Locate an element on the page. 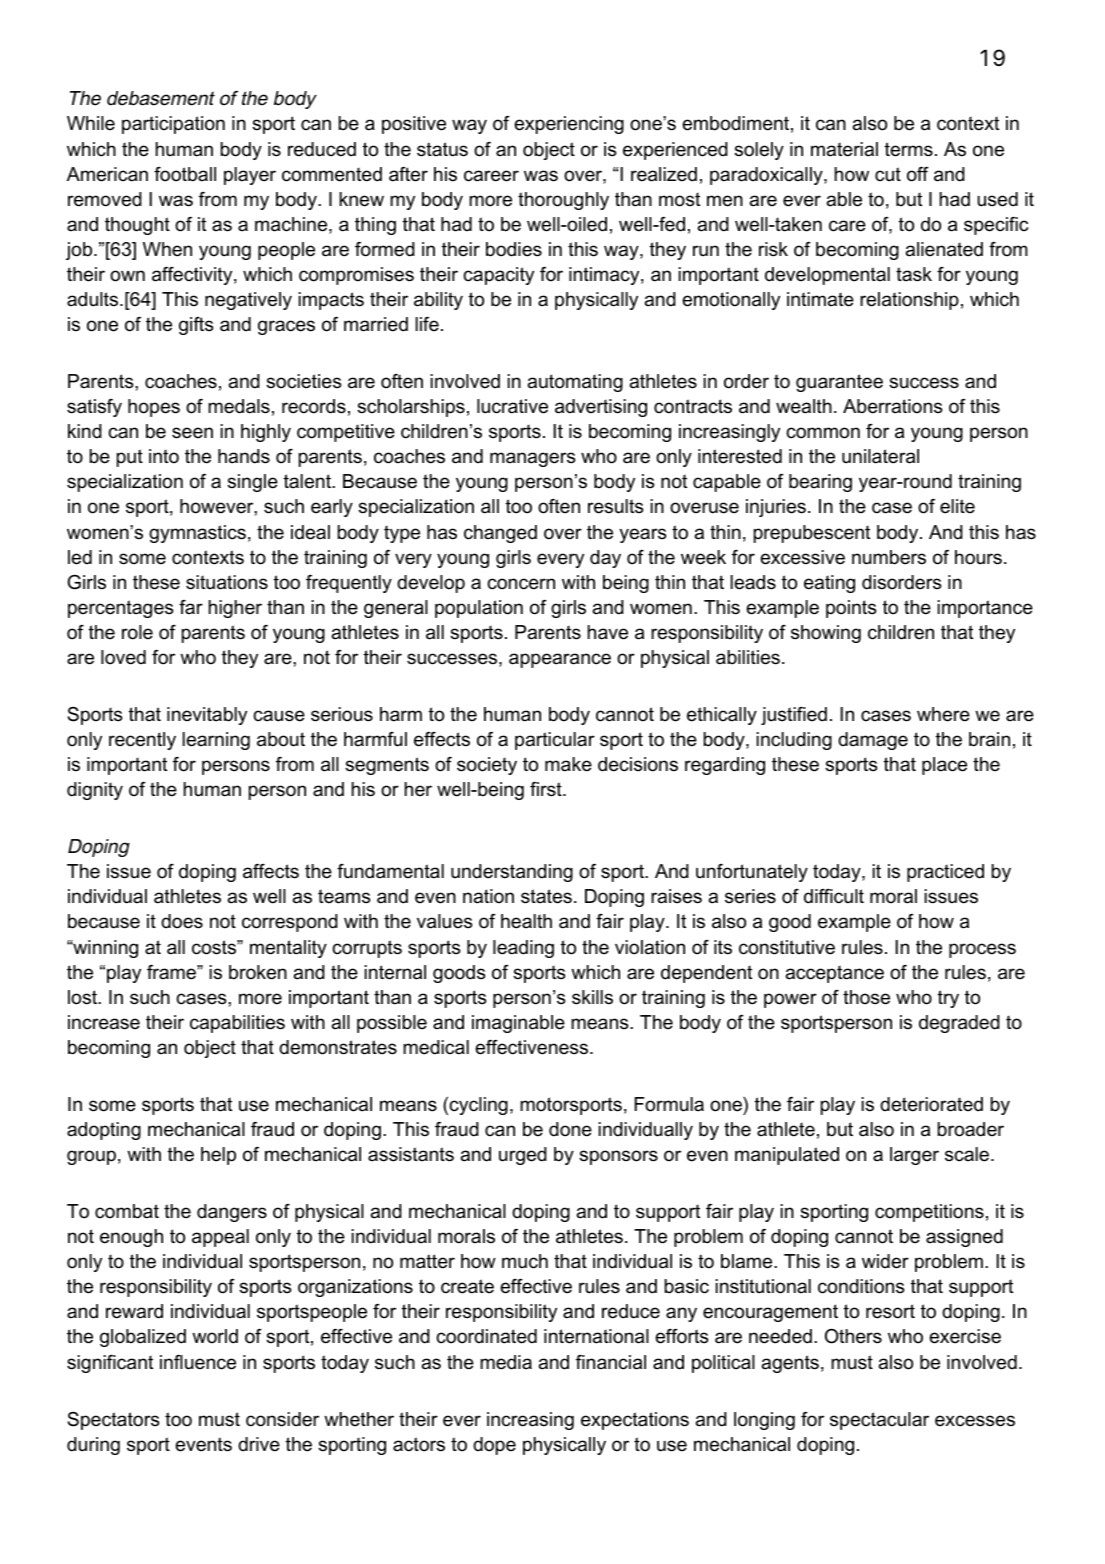 The image size is (1105, 1564). thoroughly is located at coordinates (563, 201).
